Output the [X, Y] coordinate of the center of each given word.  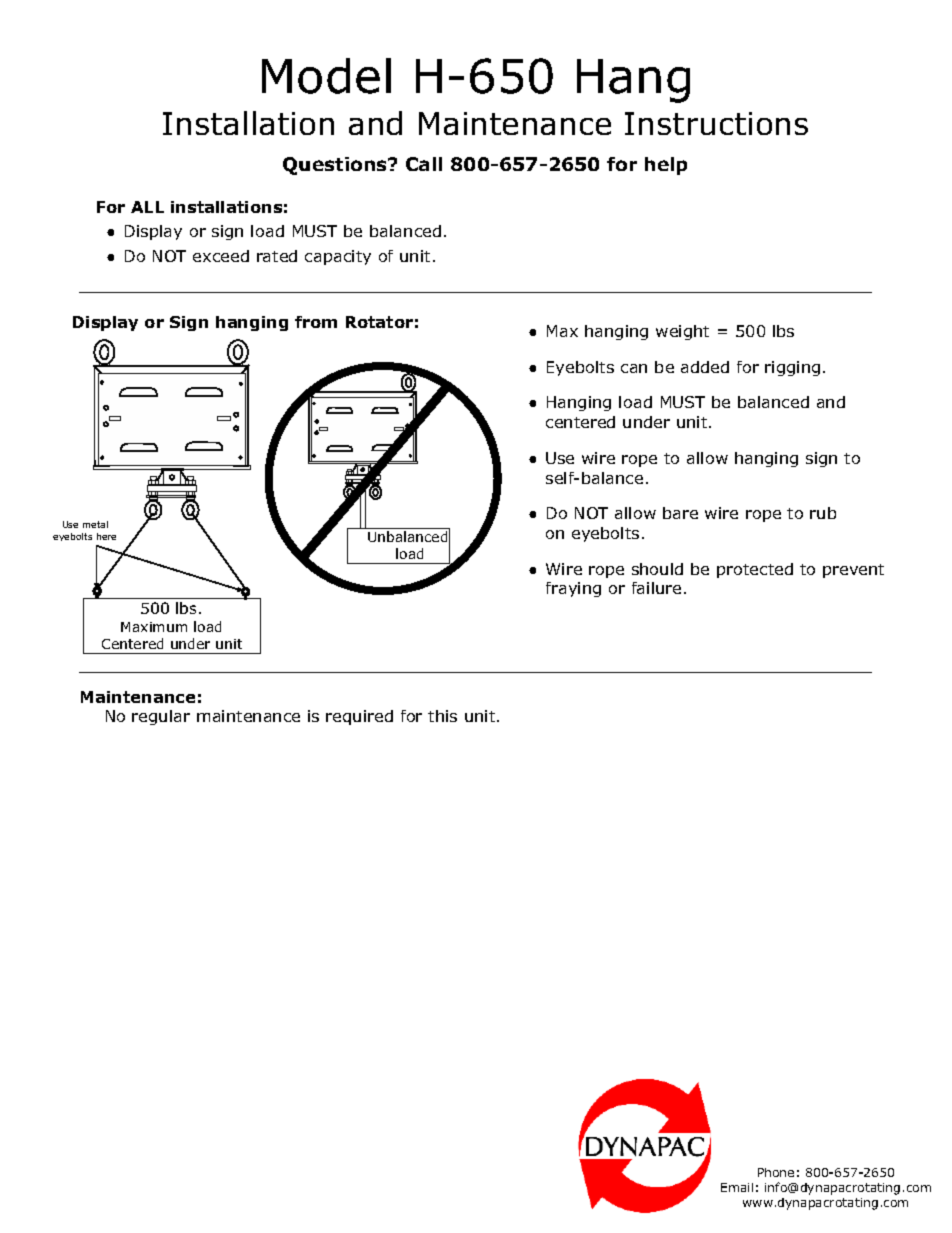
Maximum [154, 627]
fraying [573, 589]
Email [737, 1187]
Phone [776, 1172]
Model [326, 76]
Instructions [716, 123]
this [442, 716]
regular [161, 717]
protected [755, 570]
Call [424, 164]
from [316, 322]
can [634, 368]
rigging [792, 368]
